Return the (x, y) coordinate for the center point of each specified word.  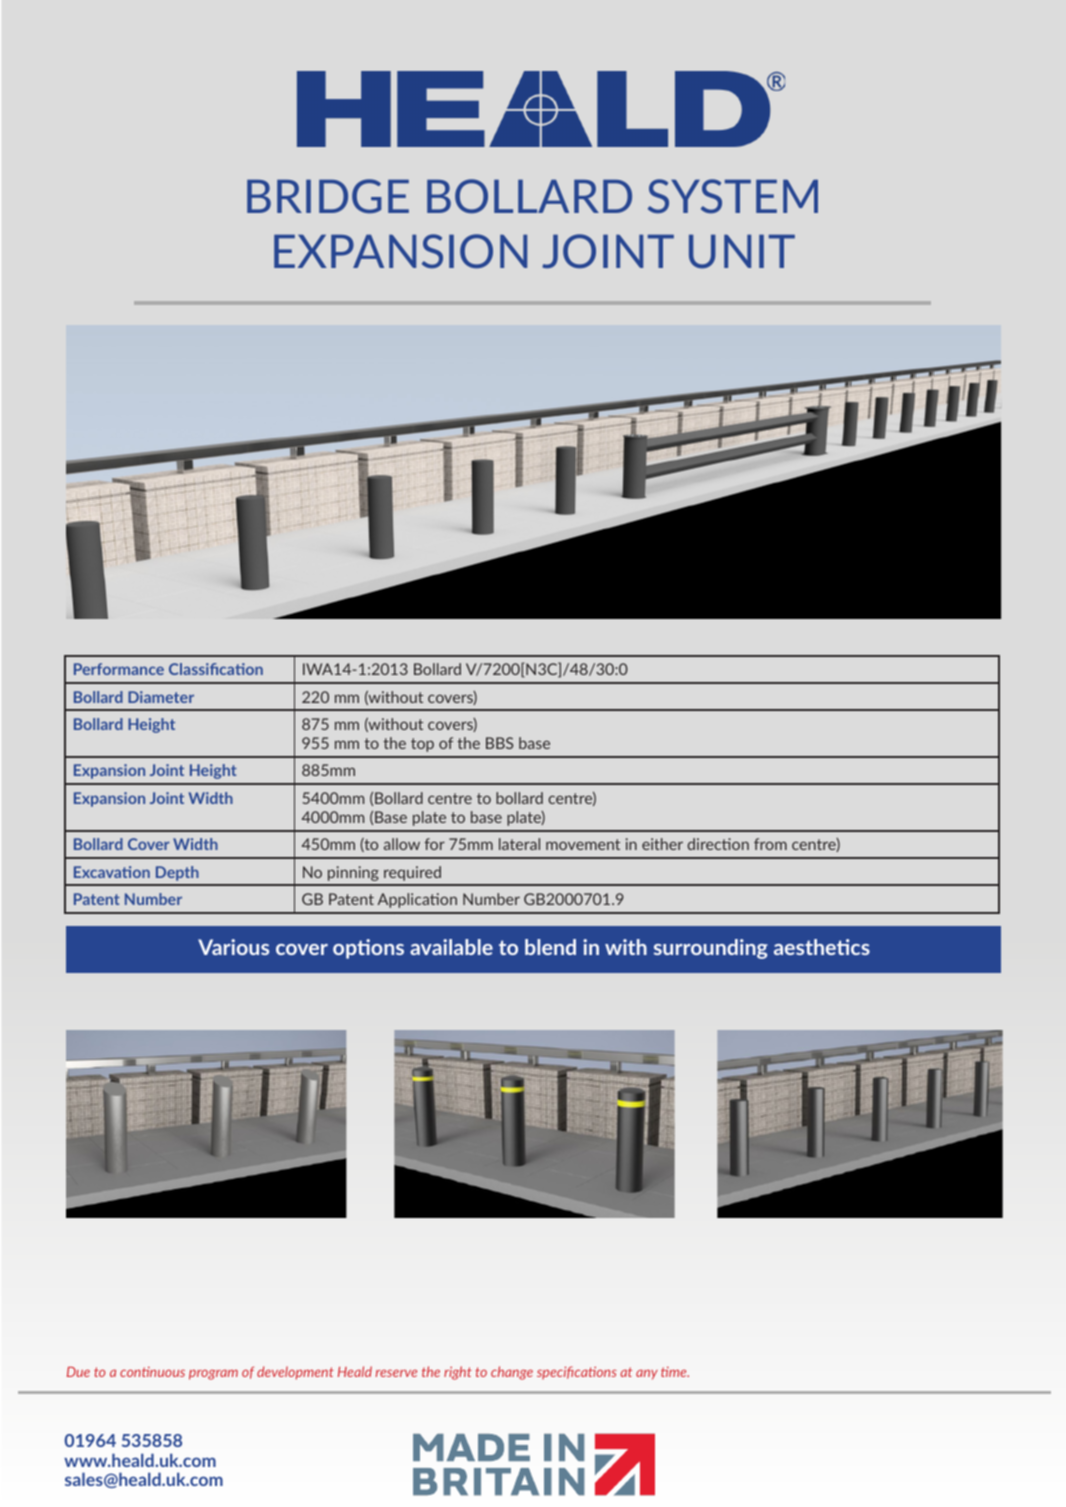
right (458, 1373)
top (422, 745)
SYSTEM (733, 196)
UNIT (742, 252)
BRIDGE (328, 196)
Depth (177, 873)
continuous (152, 1371)
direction (718, 844)
